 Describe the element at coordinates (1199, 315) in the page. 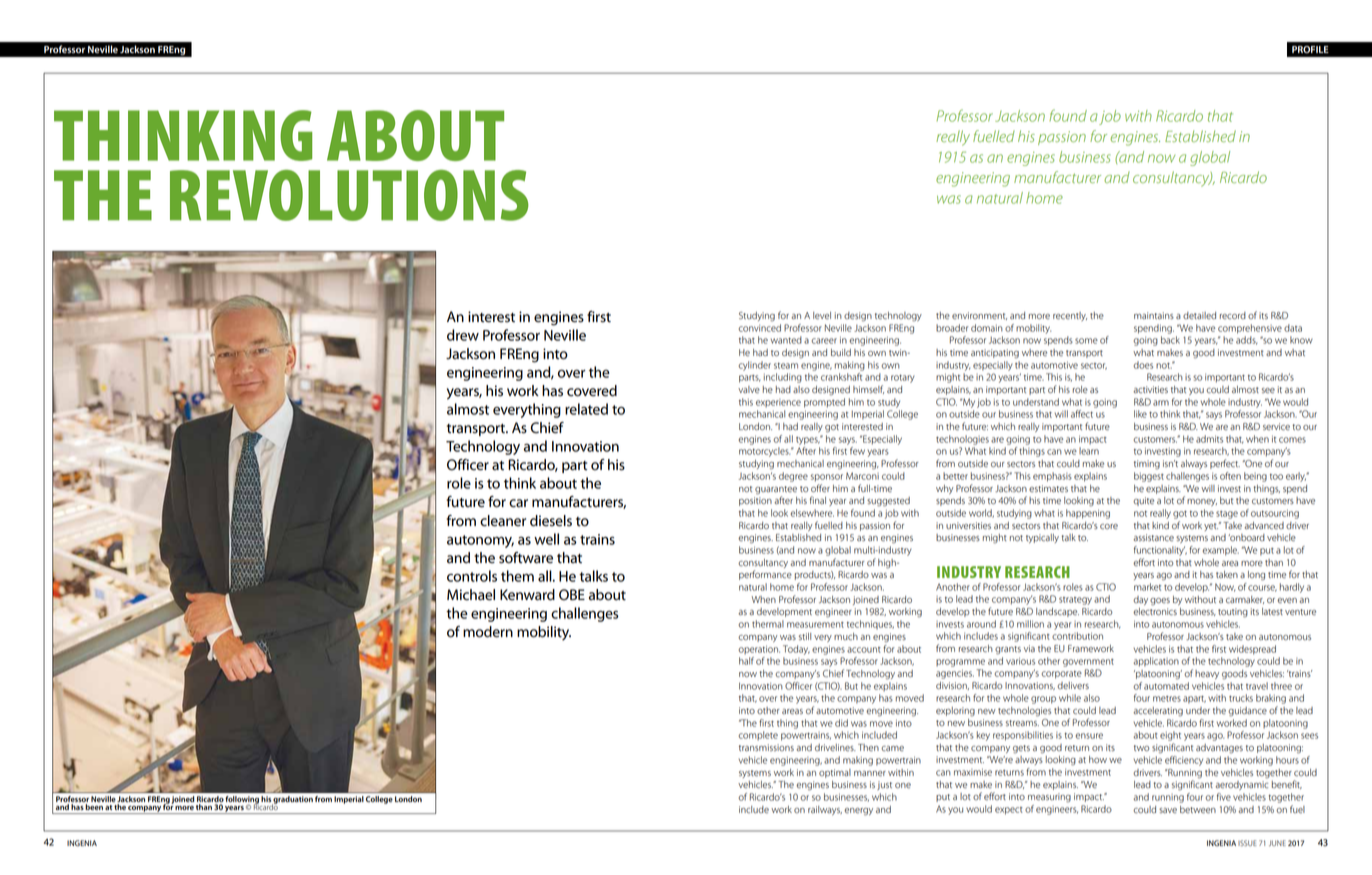

I see `detailed` at that location.
